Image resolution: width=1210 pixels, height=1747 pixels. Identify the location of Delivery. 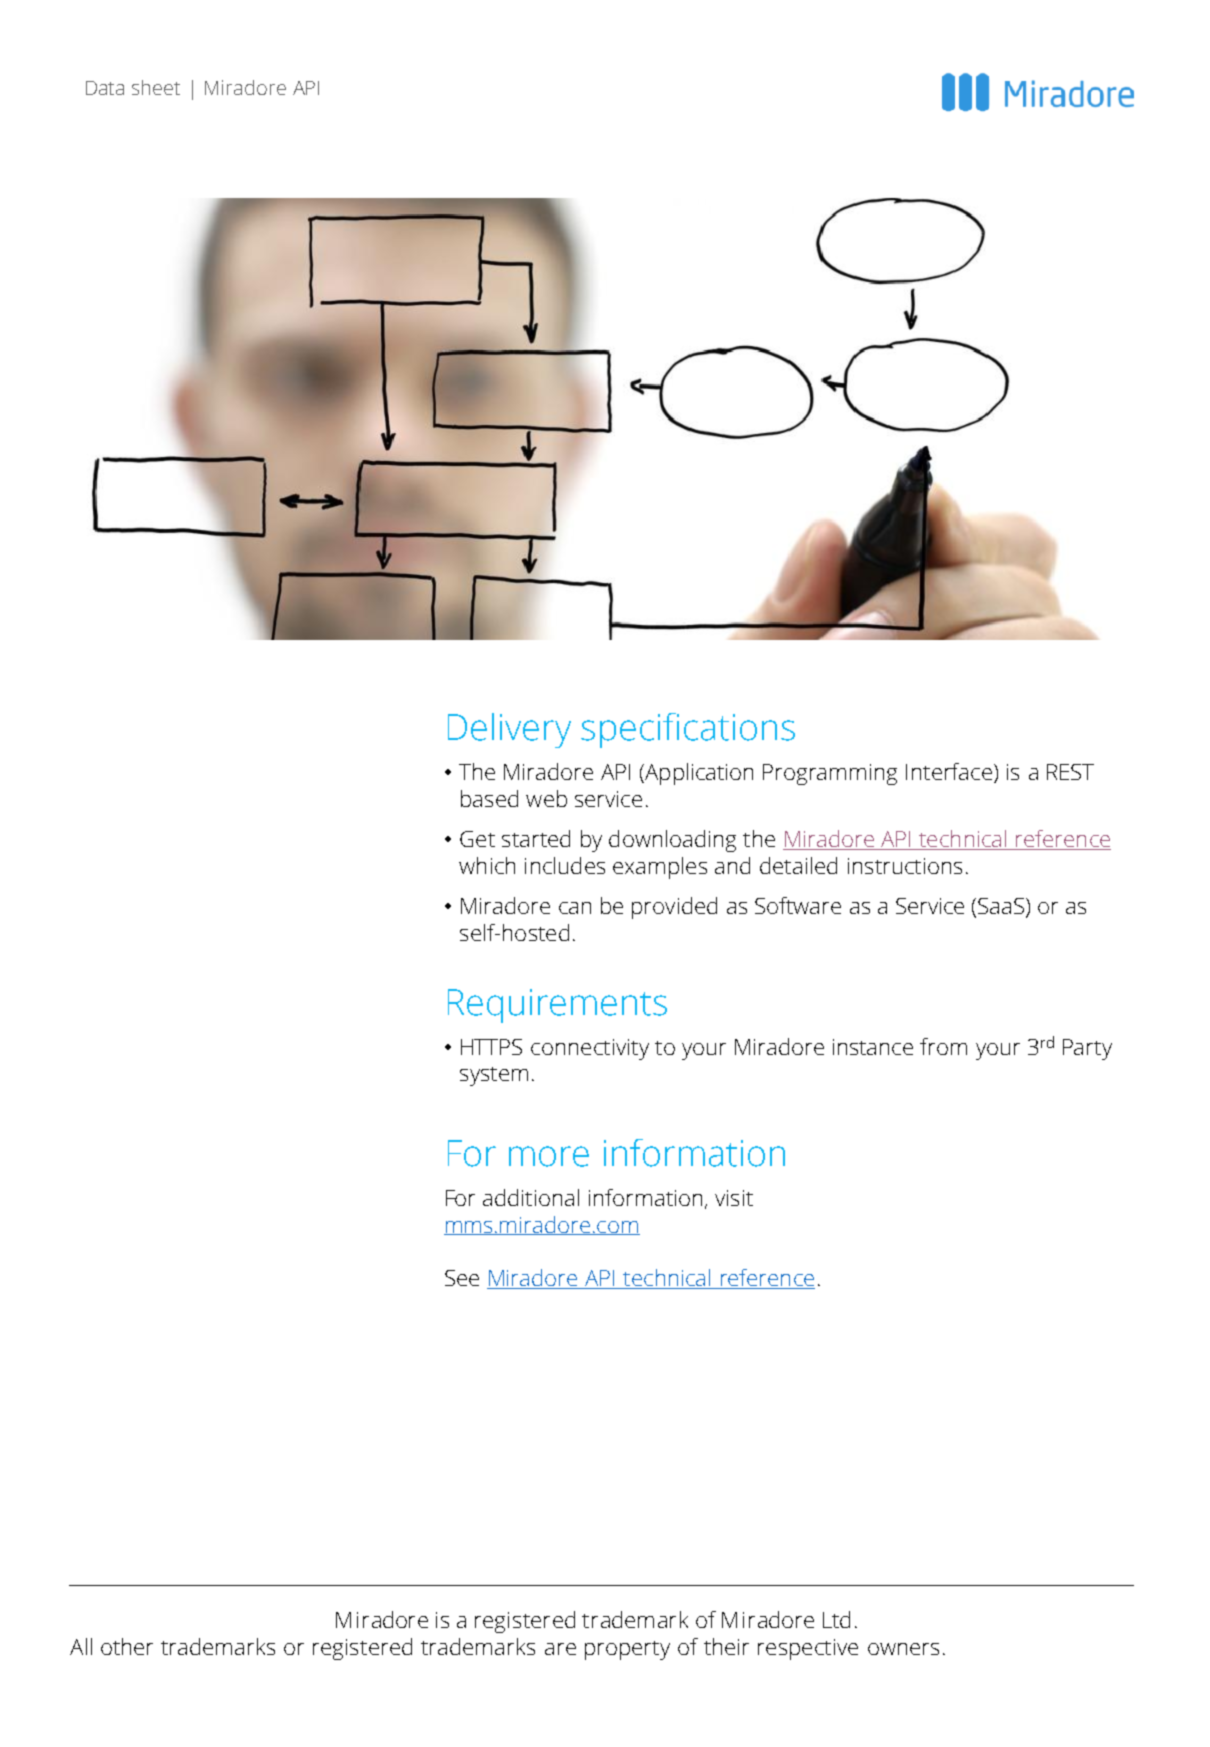
(509, 730).
